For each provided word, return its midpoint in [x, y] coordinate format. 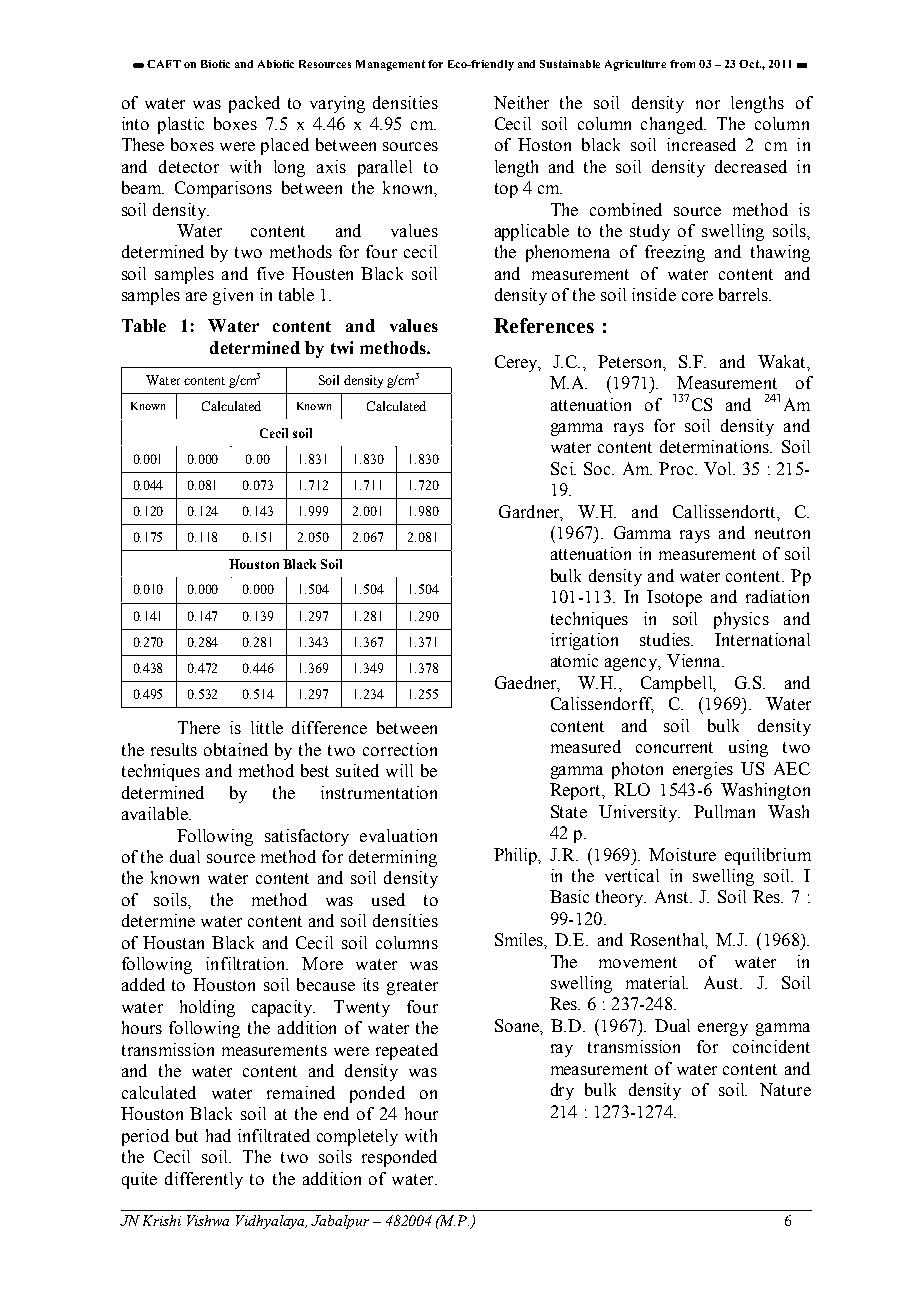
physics [741, 620]
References [544, 325]
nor [708, 104]
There [199, 727]
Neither [521, 102]
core [697, 296]
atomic [574, 660]
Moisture [682, 854]
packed [254, 104]
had [218, 1135]
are [196, 296]
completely [357, 1137]
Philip [517, 856]
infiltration [247, 963]
